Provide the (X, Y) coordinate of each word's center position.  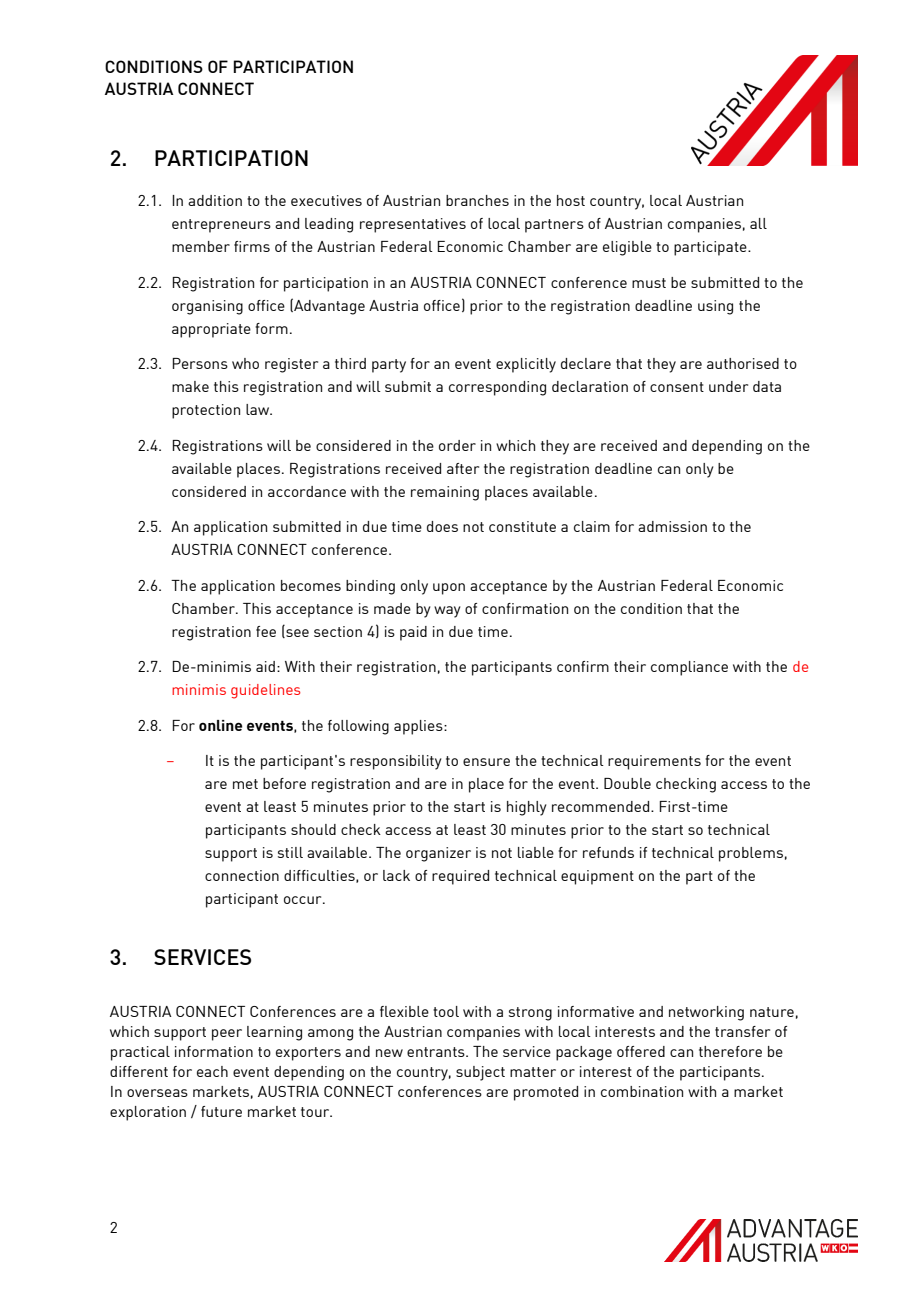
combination (642, 1091)
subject (480, 1073)
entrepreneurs (221, 226)
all (758, 223)
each (212, 1071)
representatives (413, 225)
